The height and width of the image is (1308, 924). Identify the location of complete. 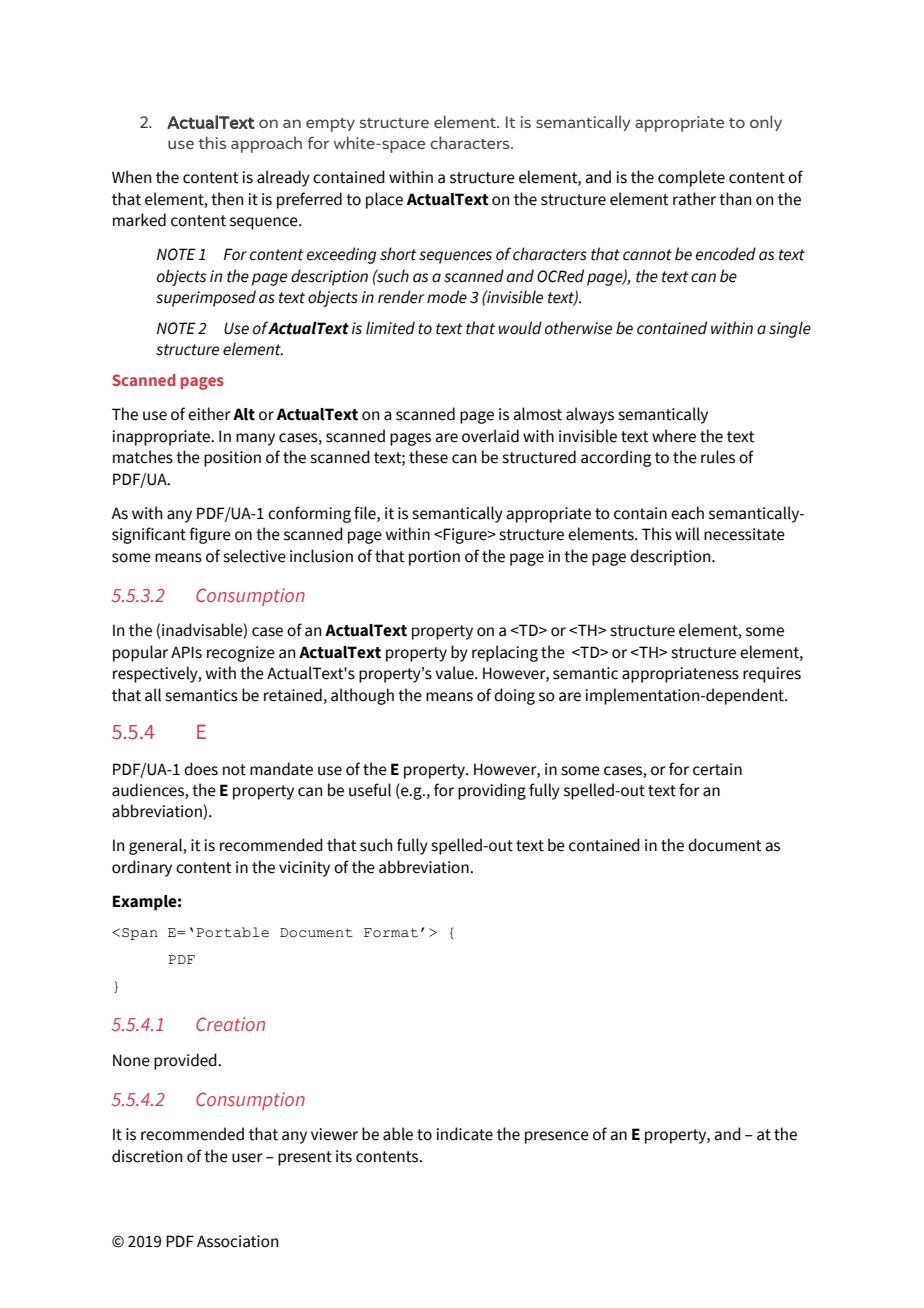
(691, 178).
